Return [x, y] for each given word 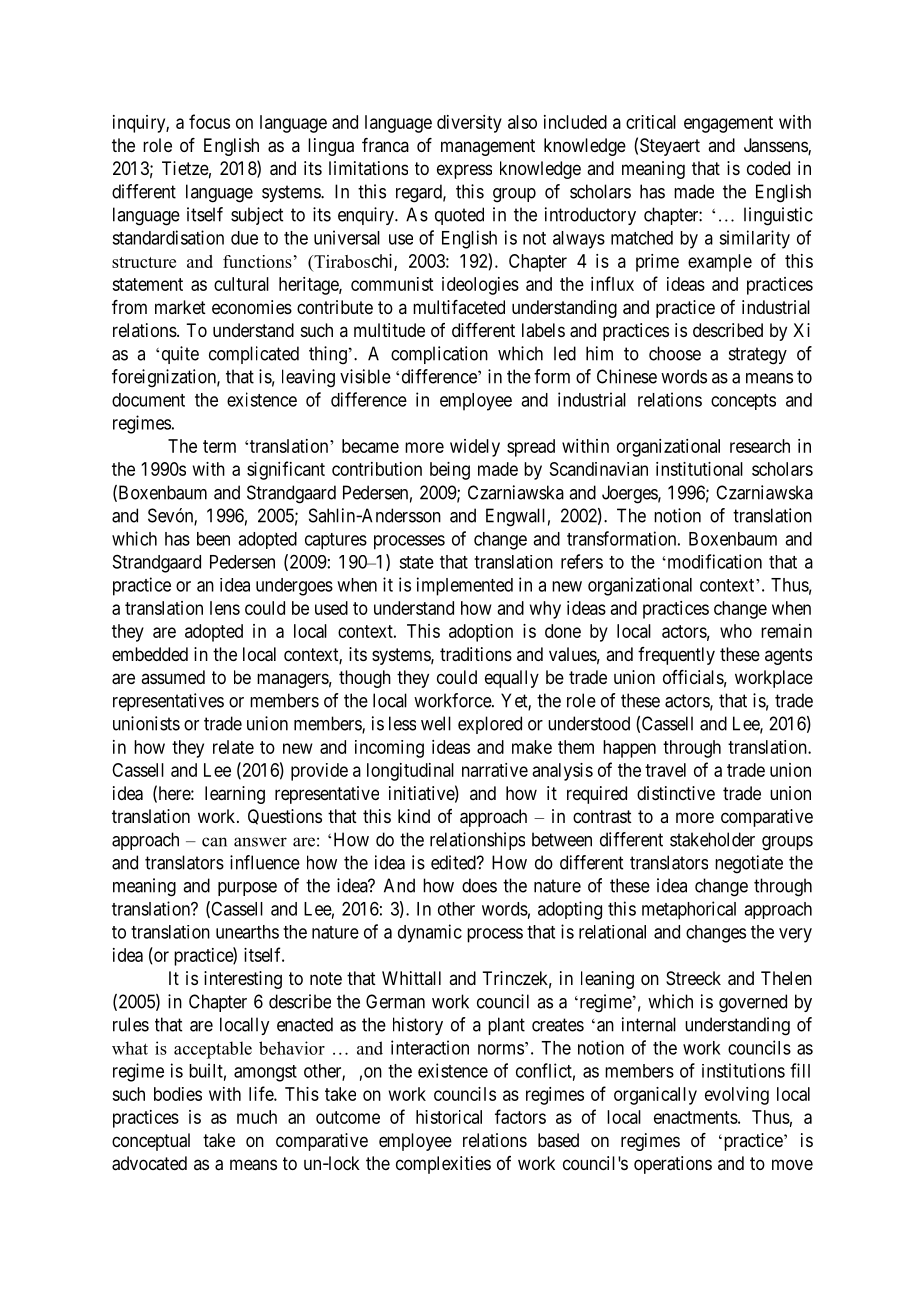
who [736, 631]
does [479, 885]
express [464, 171]
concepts [743, 402]
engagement [728, 124]
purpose [247, 889]
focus [209, 121]
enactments [696, 1117]
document [148, 400]
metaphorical [689, 910]
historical [449, 1117]
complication [439, 355]
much [257, 1117]
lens [225, 608]
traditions [476, 654]
